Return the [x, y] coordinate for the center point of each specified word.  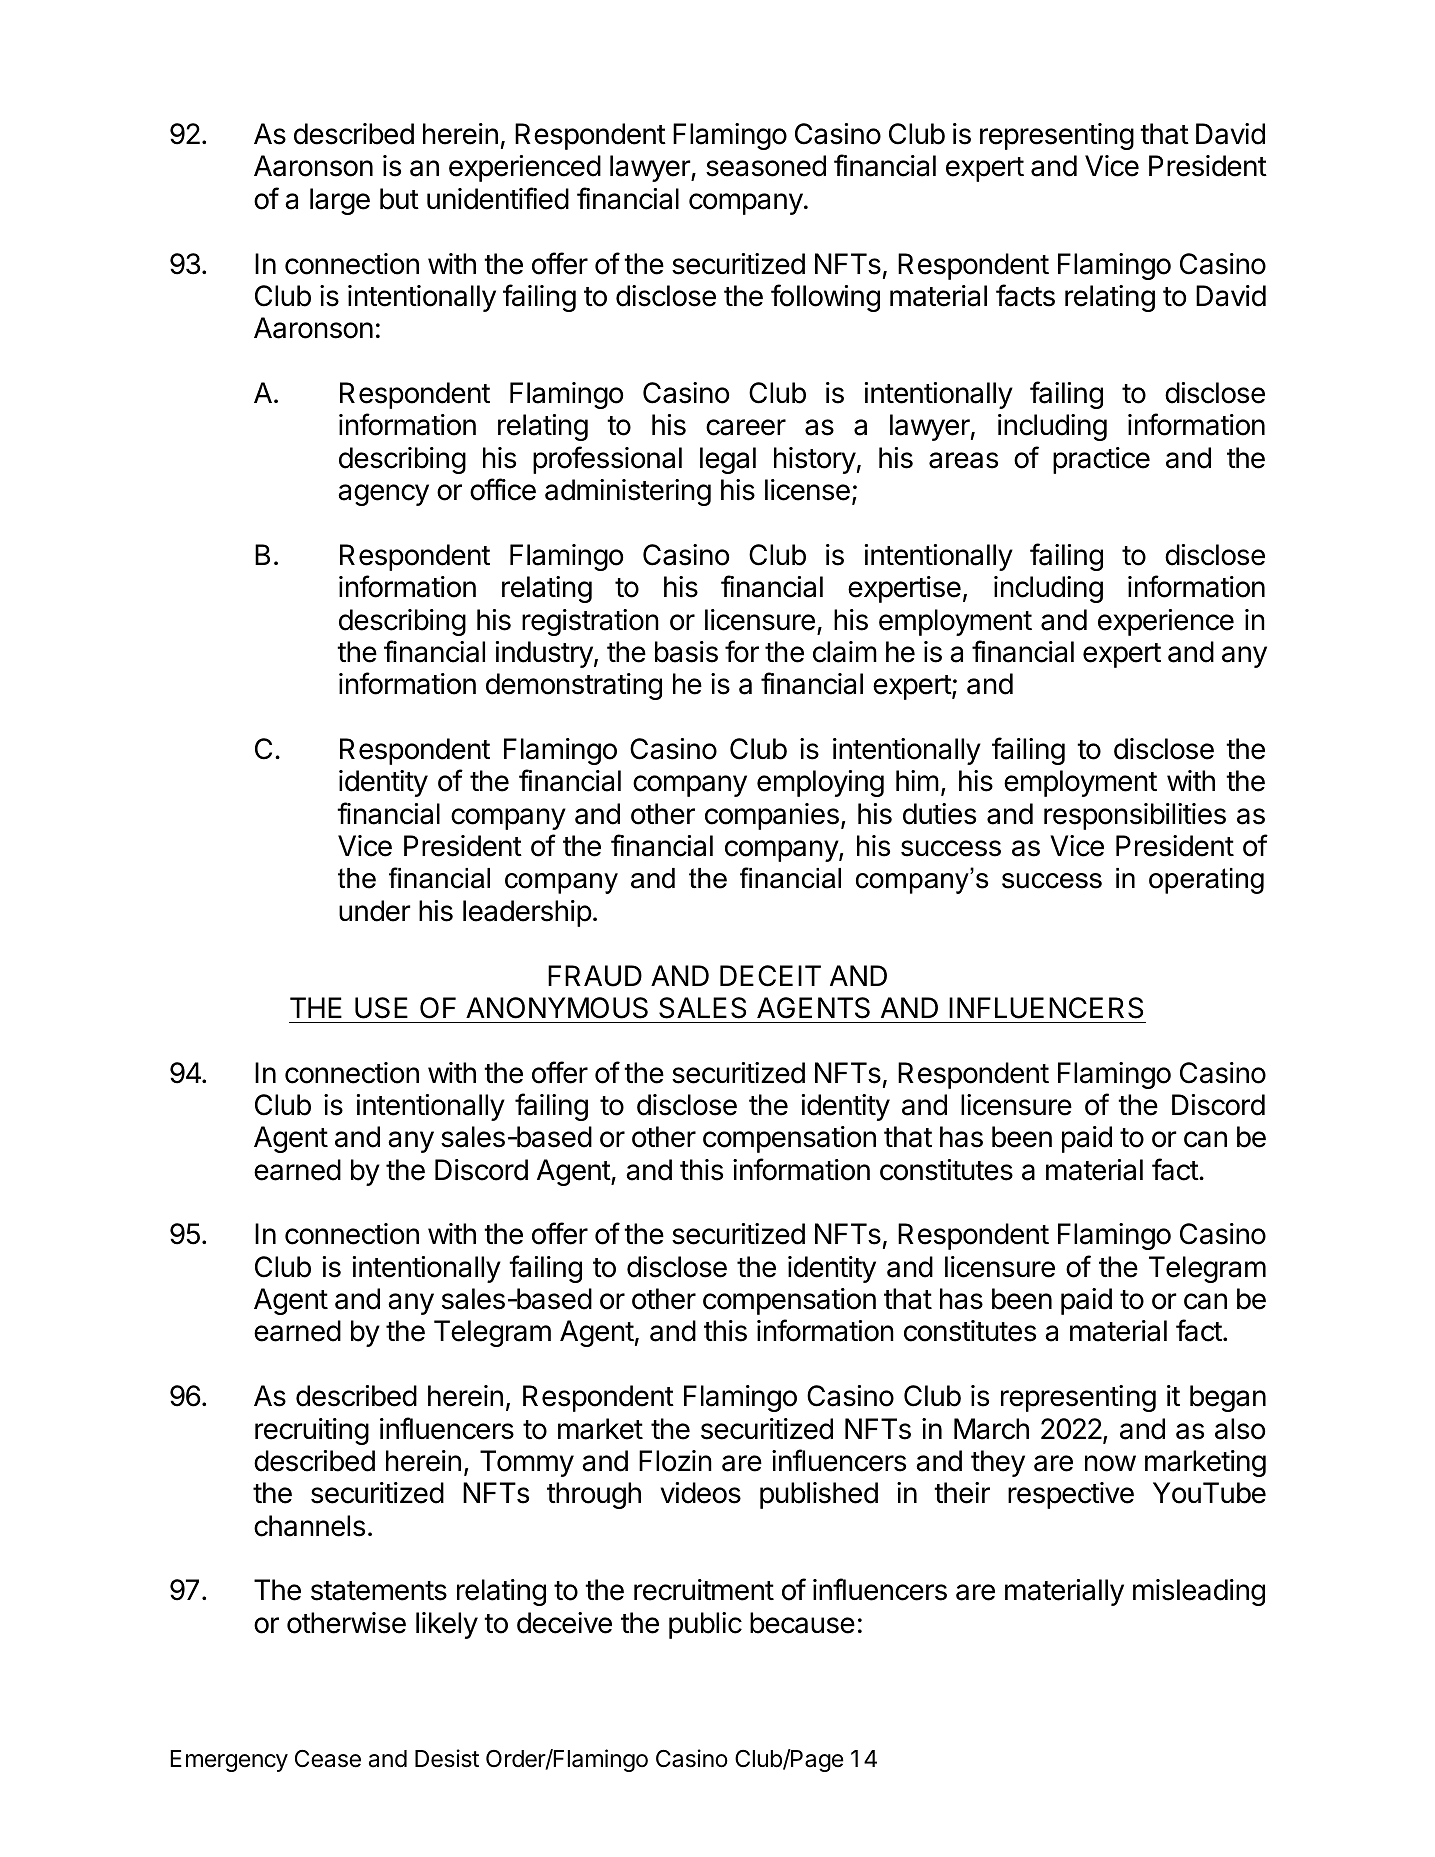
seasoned [766, 166]
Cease [328, 1759]
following [825, 298]
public [705, 1625]
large [340, 201]
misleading [1199, 1592]
